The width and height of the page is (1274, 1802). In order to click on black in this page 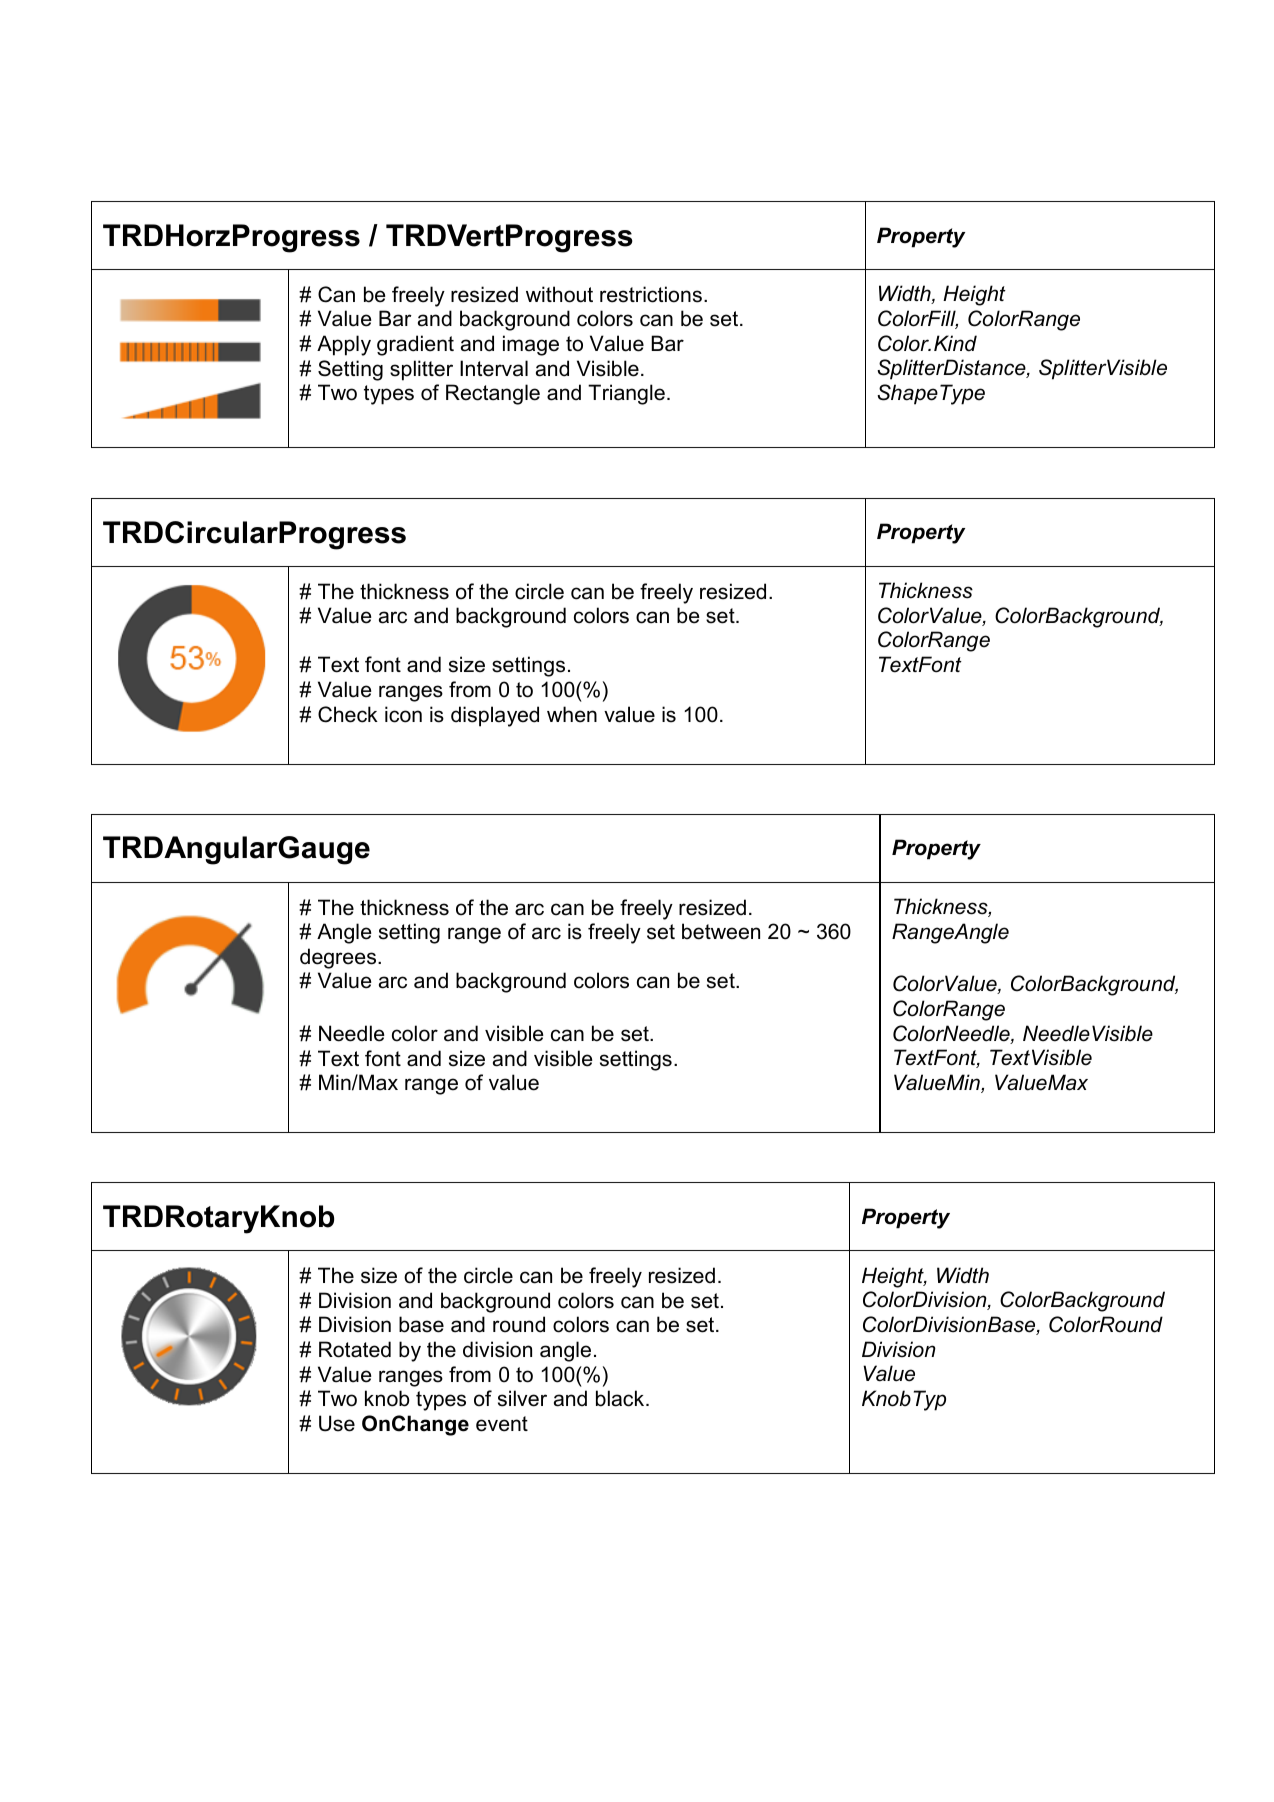, I will do `click(621, 1398)`.
